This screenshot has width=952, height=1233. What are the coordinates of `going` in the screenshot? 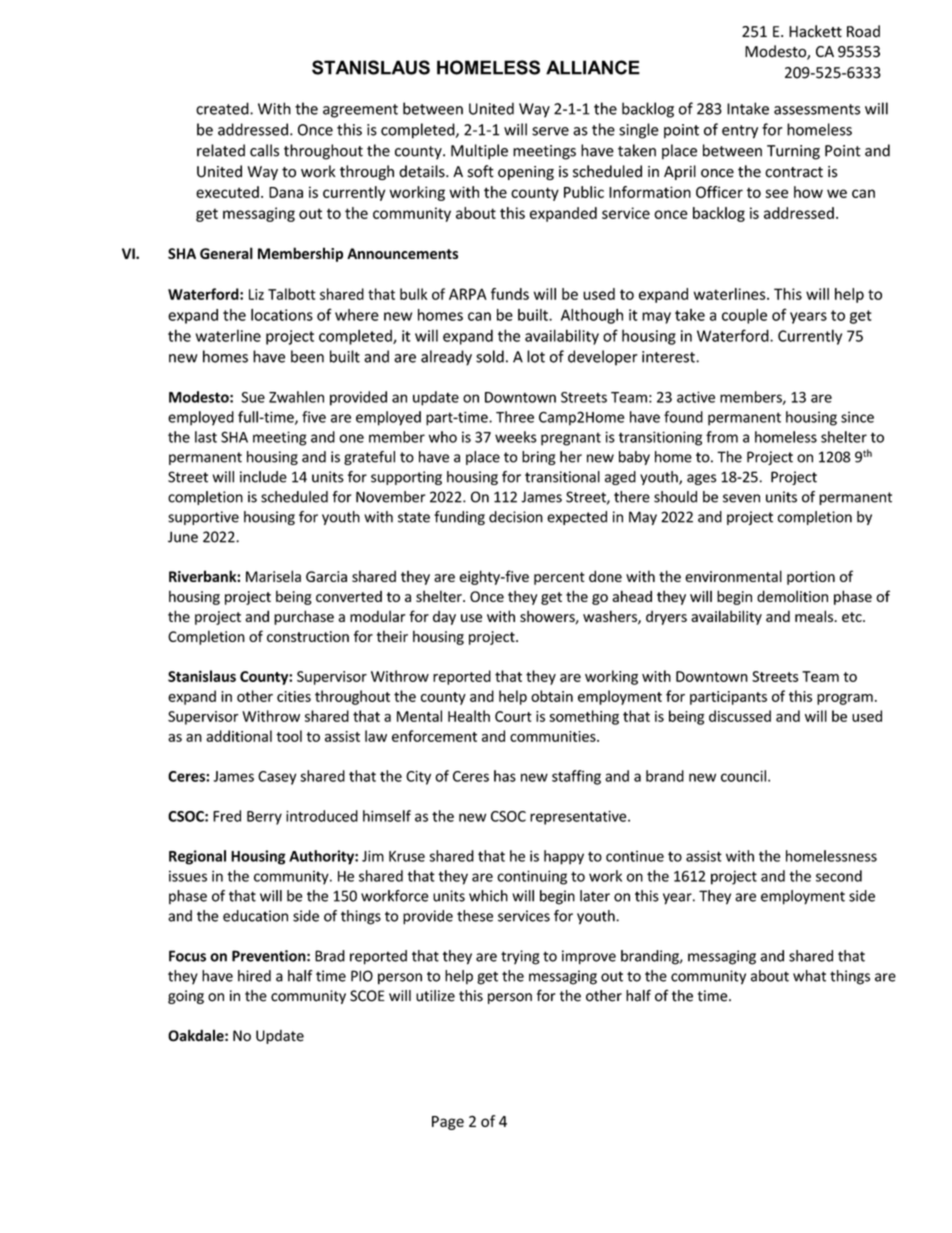 It's located at (186, 997).
